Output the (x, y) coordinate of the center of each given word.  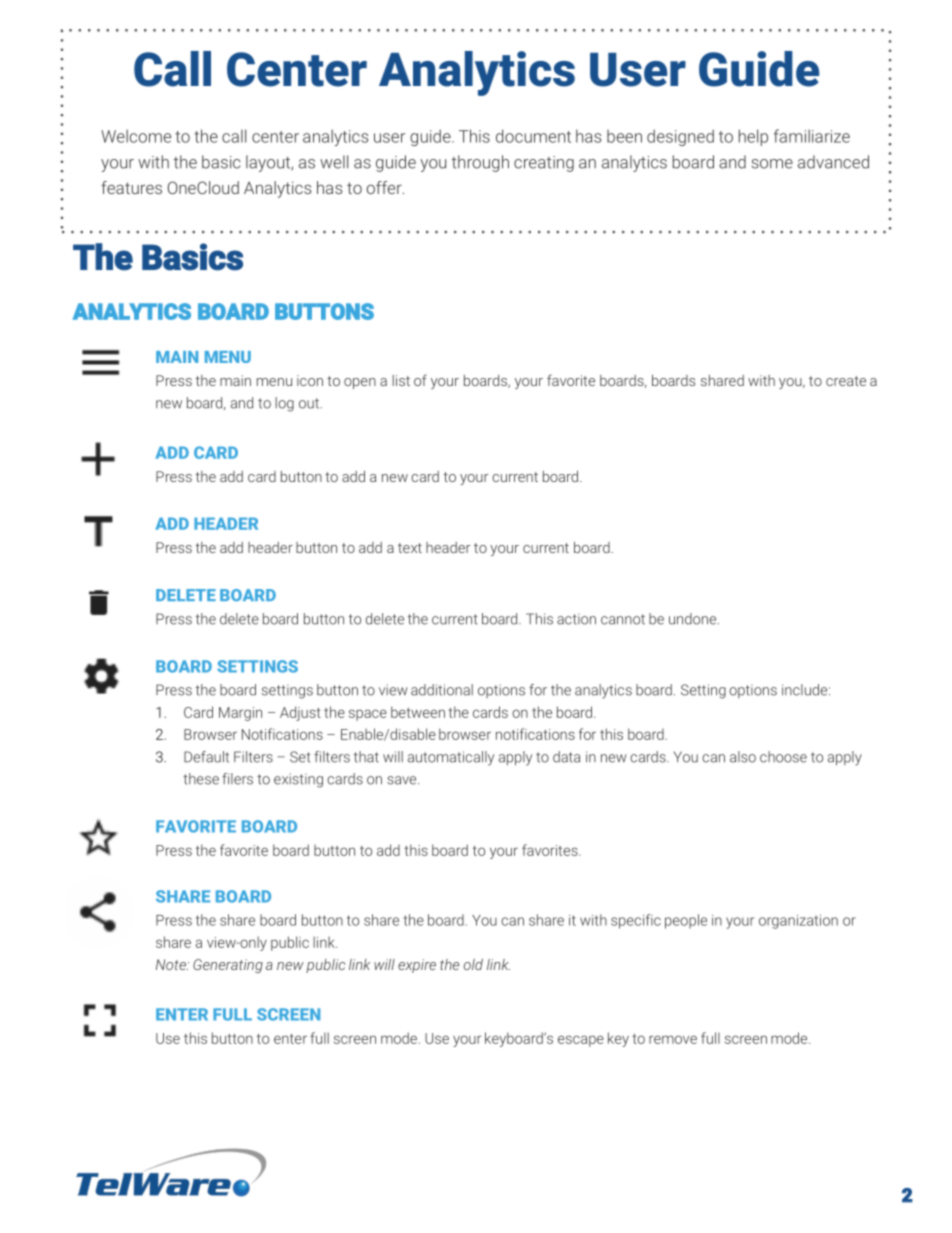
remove (673, 1039)
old (473, 964)
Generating (228, 966)
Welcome (136, 136)
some (772, 164)
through (480, 163)
